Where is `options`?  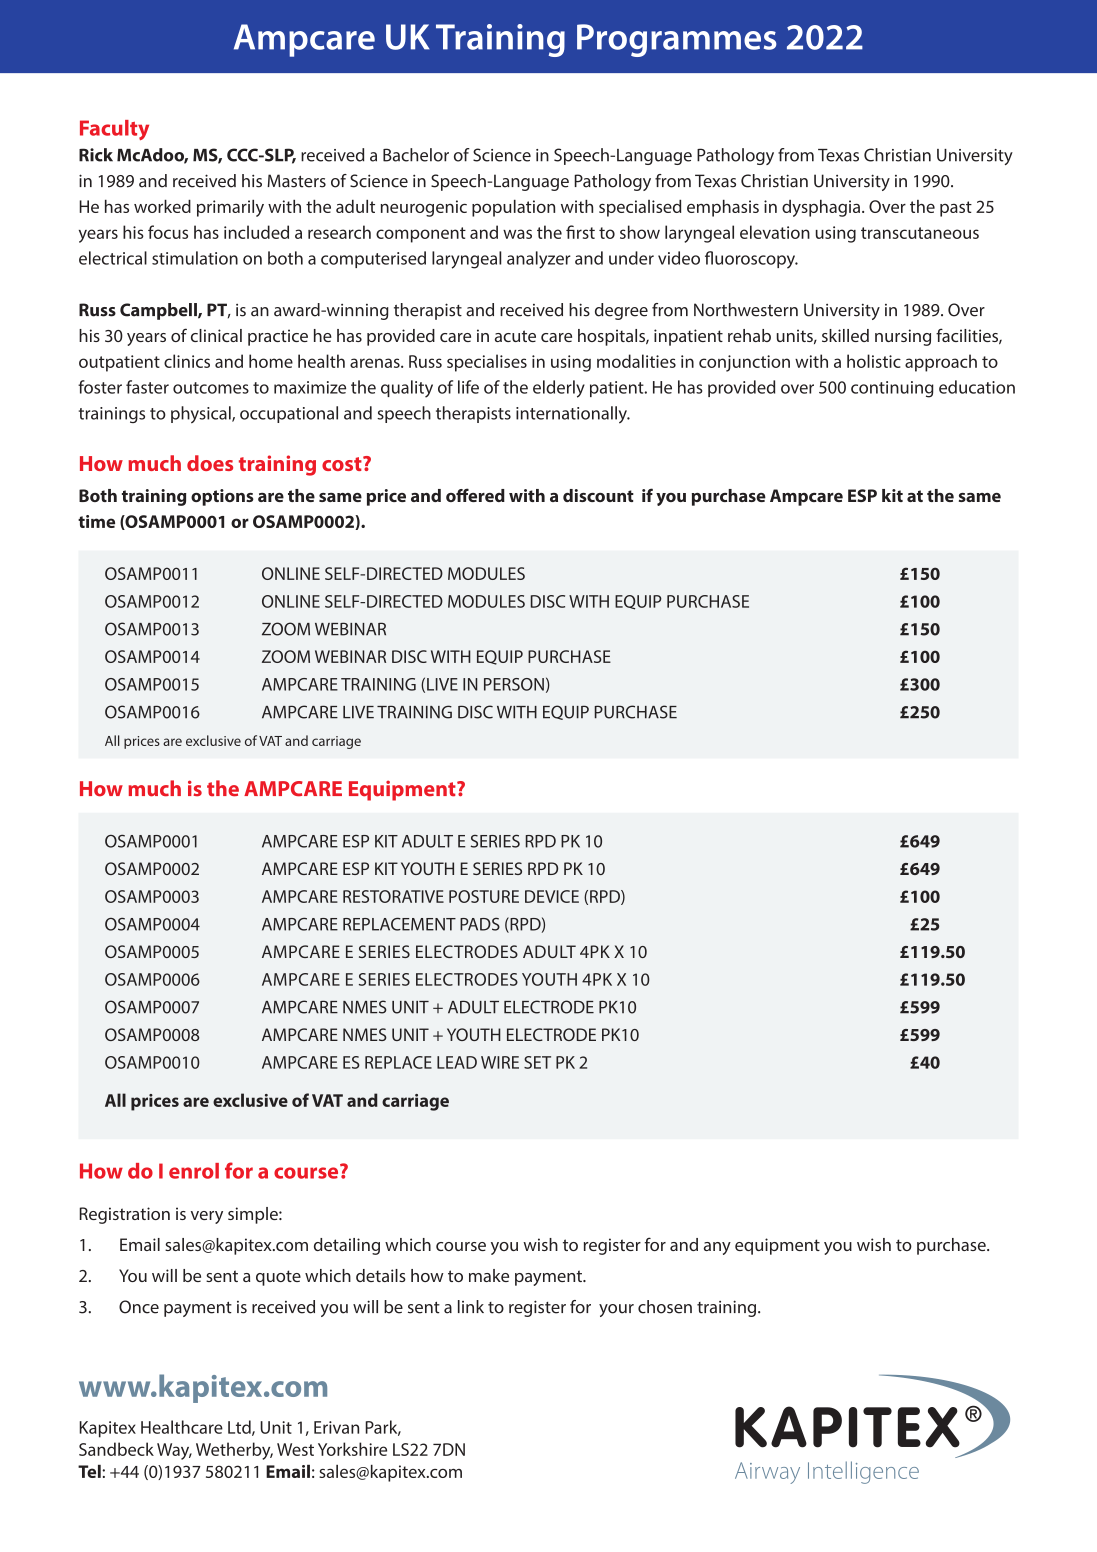
options is located at coordinates (222, 497).
